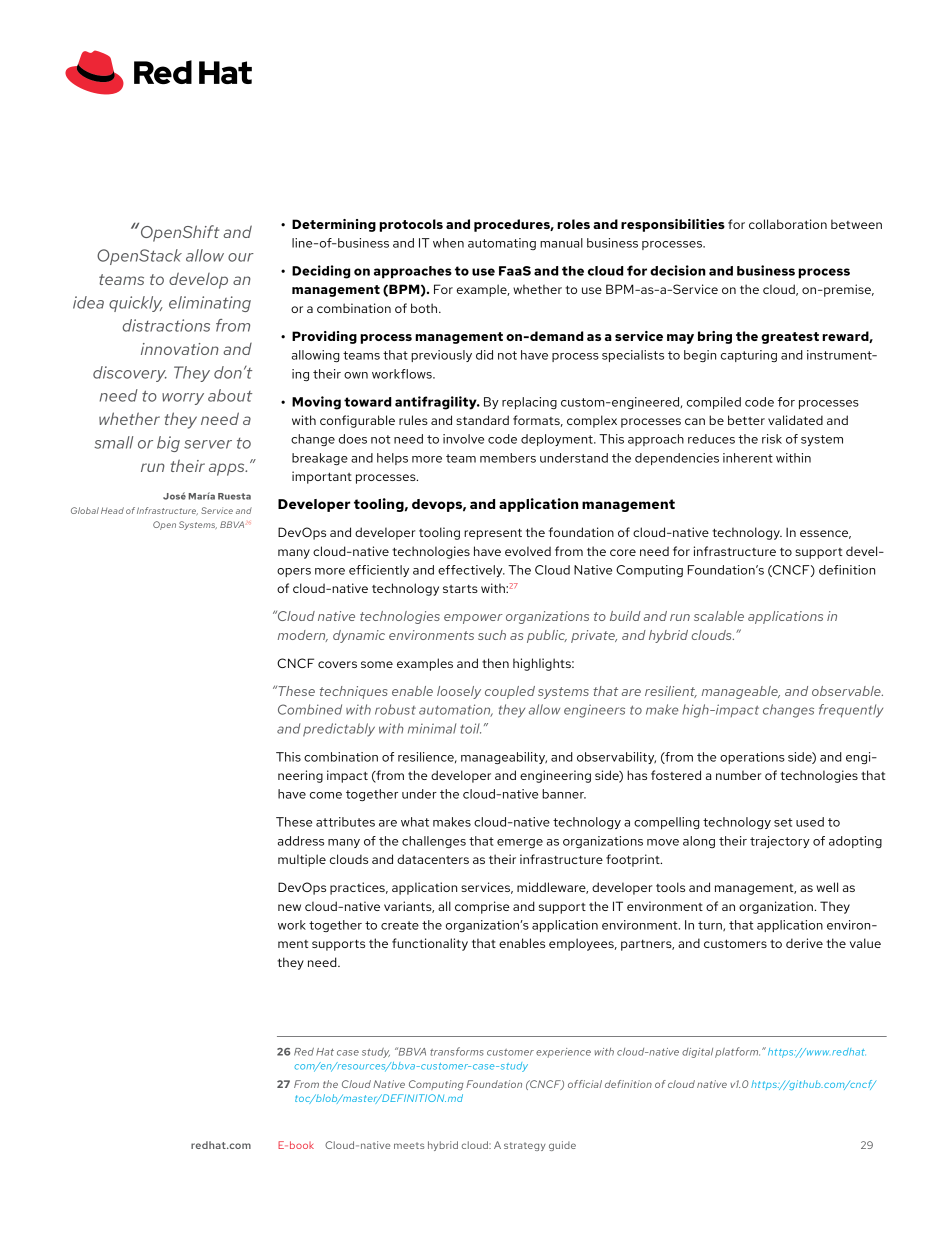  What do you see at coordinates (310, 709) in the document?
I see `Combined` at bounding box center [310, 709].
